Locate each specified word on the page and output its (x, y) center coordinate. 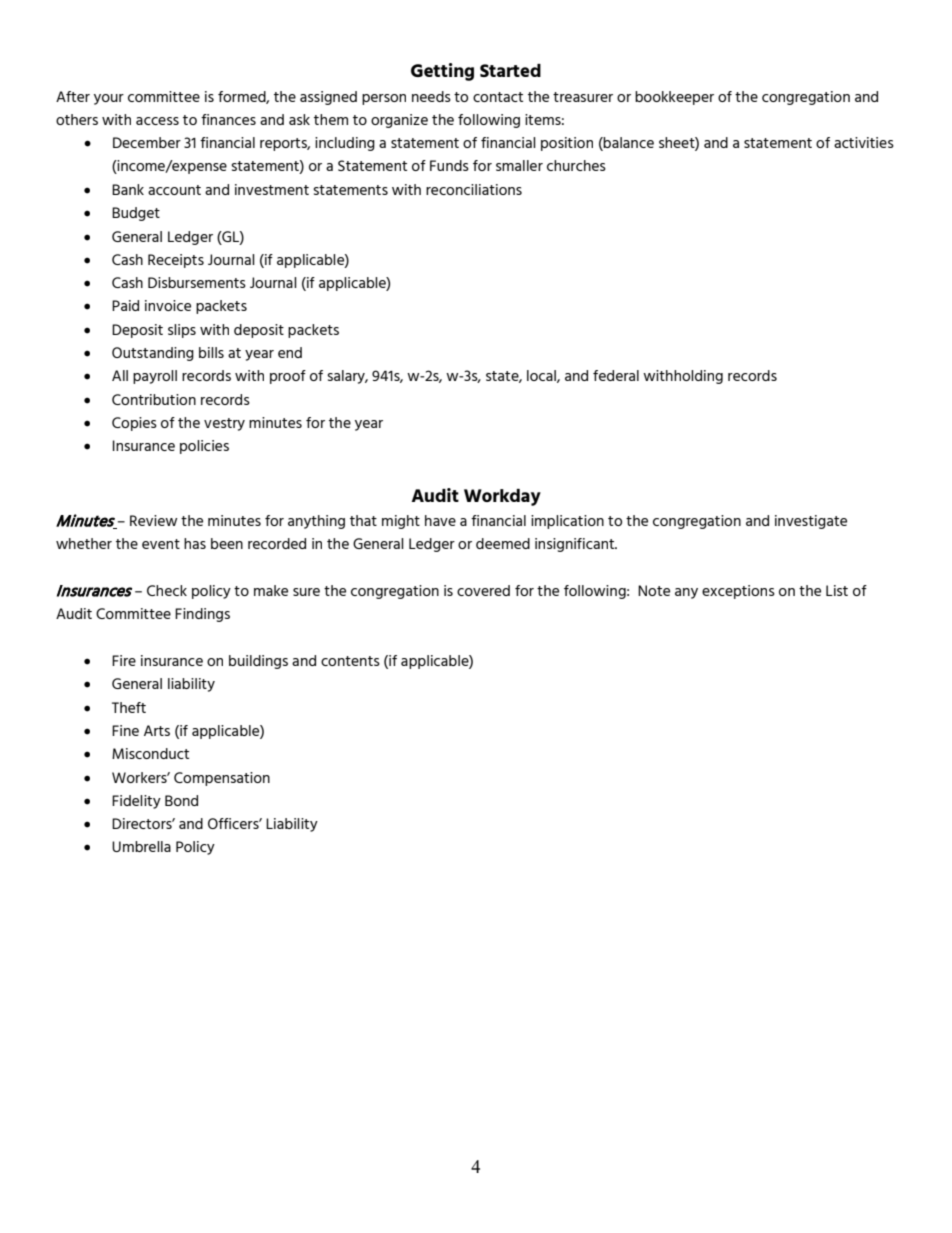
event (161, 544)
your (109, 99)
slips (182, 331)
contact (498, 97)
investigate (811, 522)
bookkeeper (674, 98)
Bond (181, 800)
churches (576, 165)
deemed (503, 543)
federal (616, 375)
